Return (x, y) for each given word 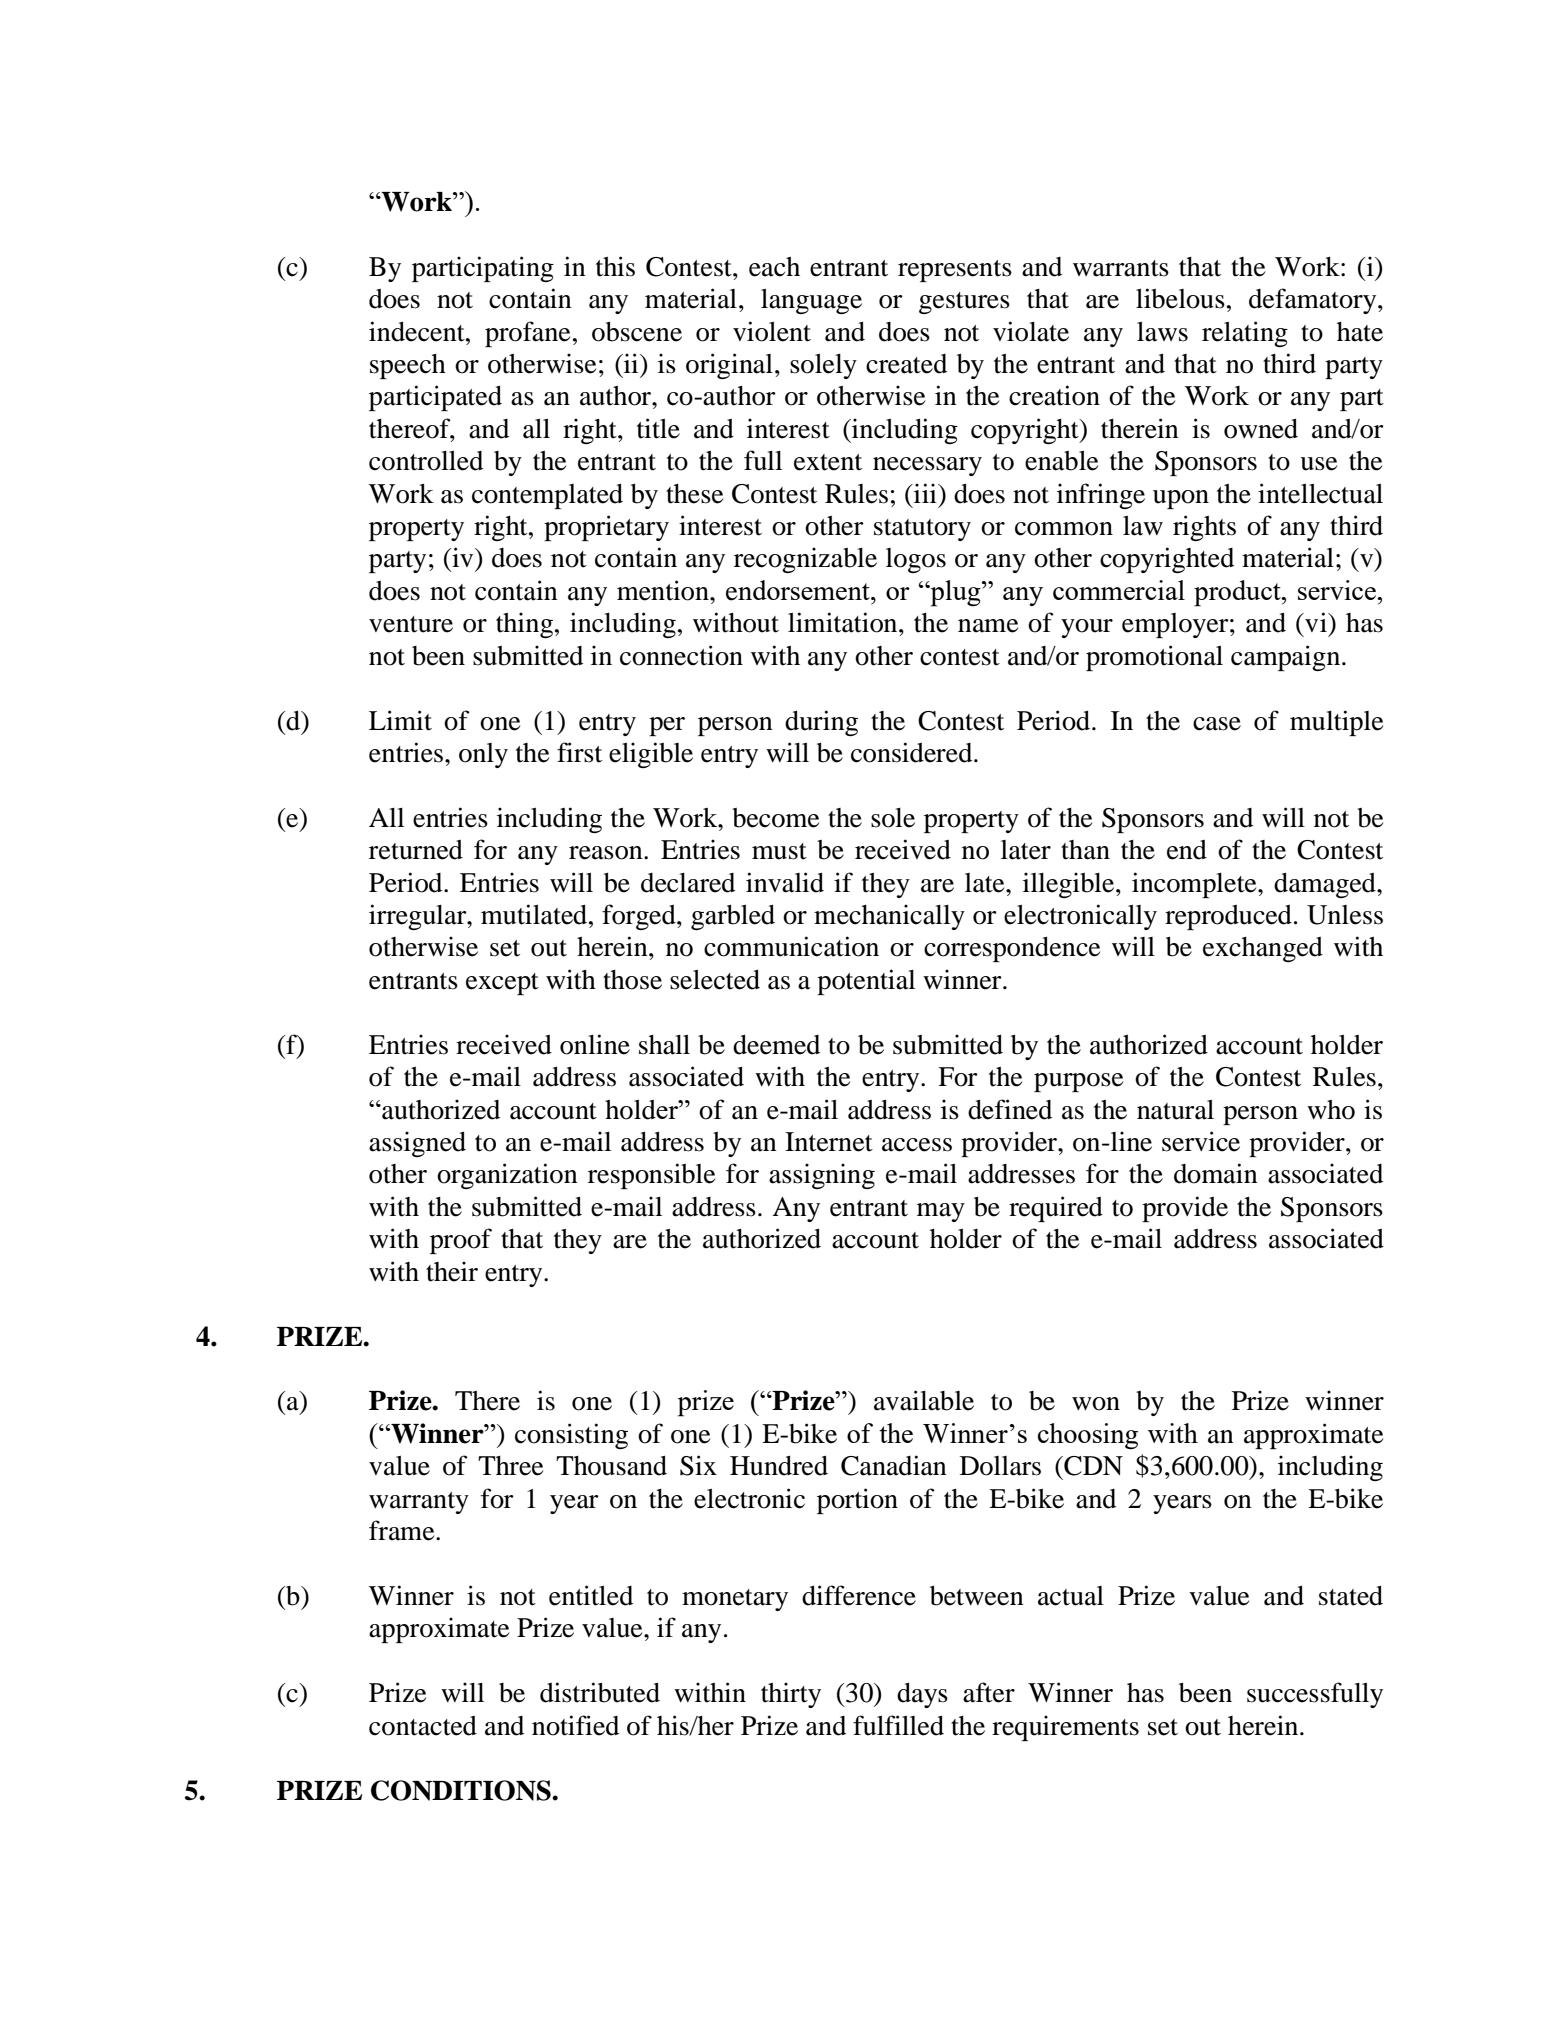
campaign (1287, 658)
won (1096, 1404)
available (924, 1400)
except (502, 984)
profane (527, 334)
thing (526, 625)
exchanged (1263, 949)
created (906, 364)
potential (866, 982)
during (821, 723)
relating (1245, 334)
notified (575, 1725)
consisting (571, 1436)
